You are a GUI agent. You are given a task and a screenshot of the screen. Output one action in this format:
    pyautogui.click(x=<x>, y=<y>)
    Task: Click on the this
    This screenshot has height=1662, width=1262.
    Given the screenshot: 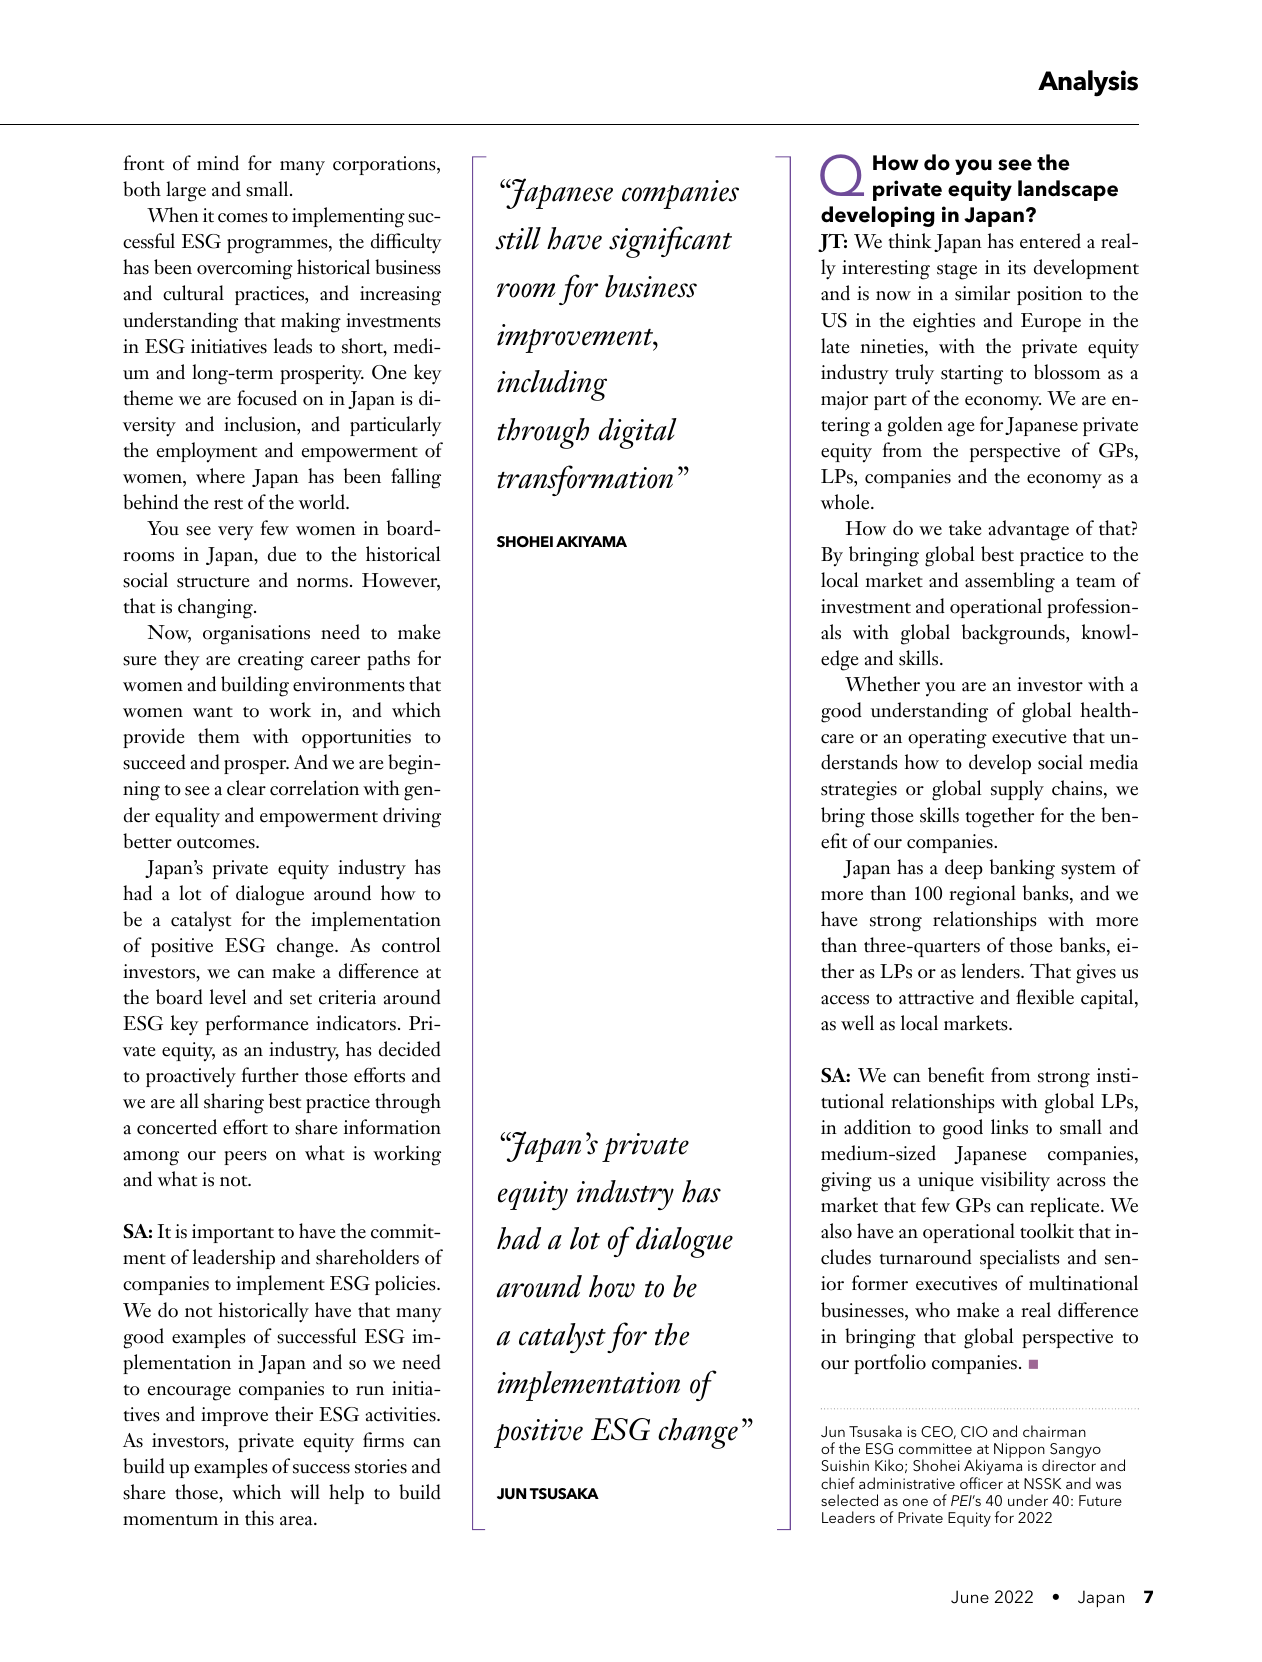 What is the action you would take?
    pyautogui.click(x=259, y=1518)
